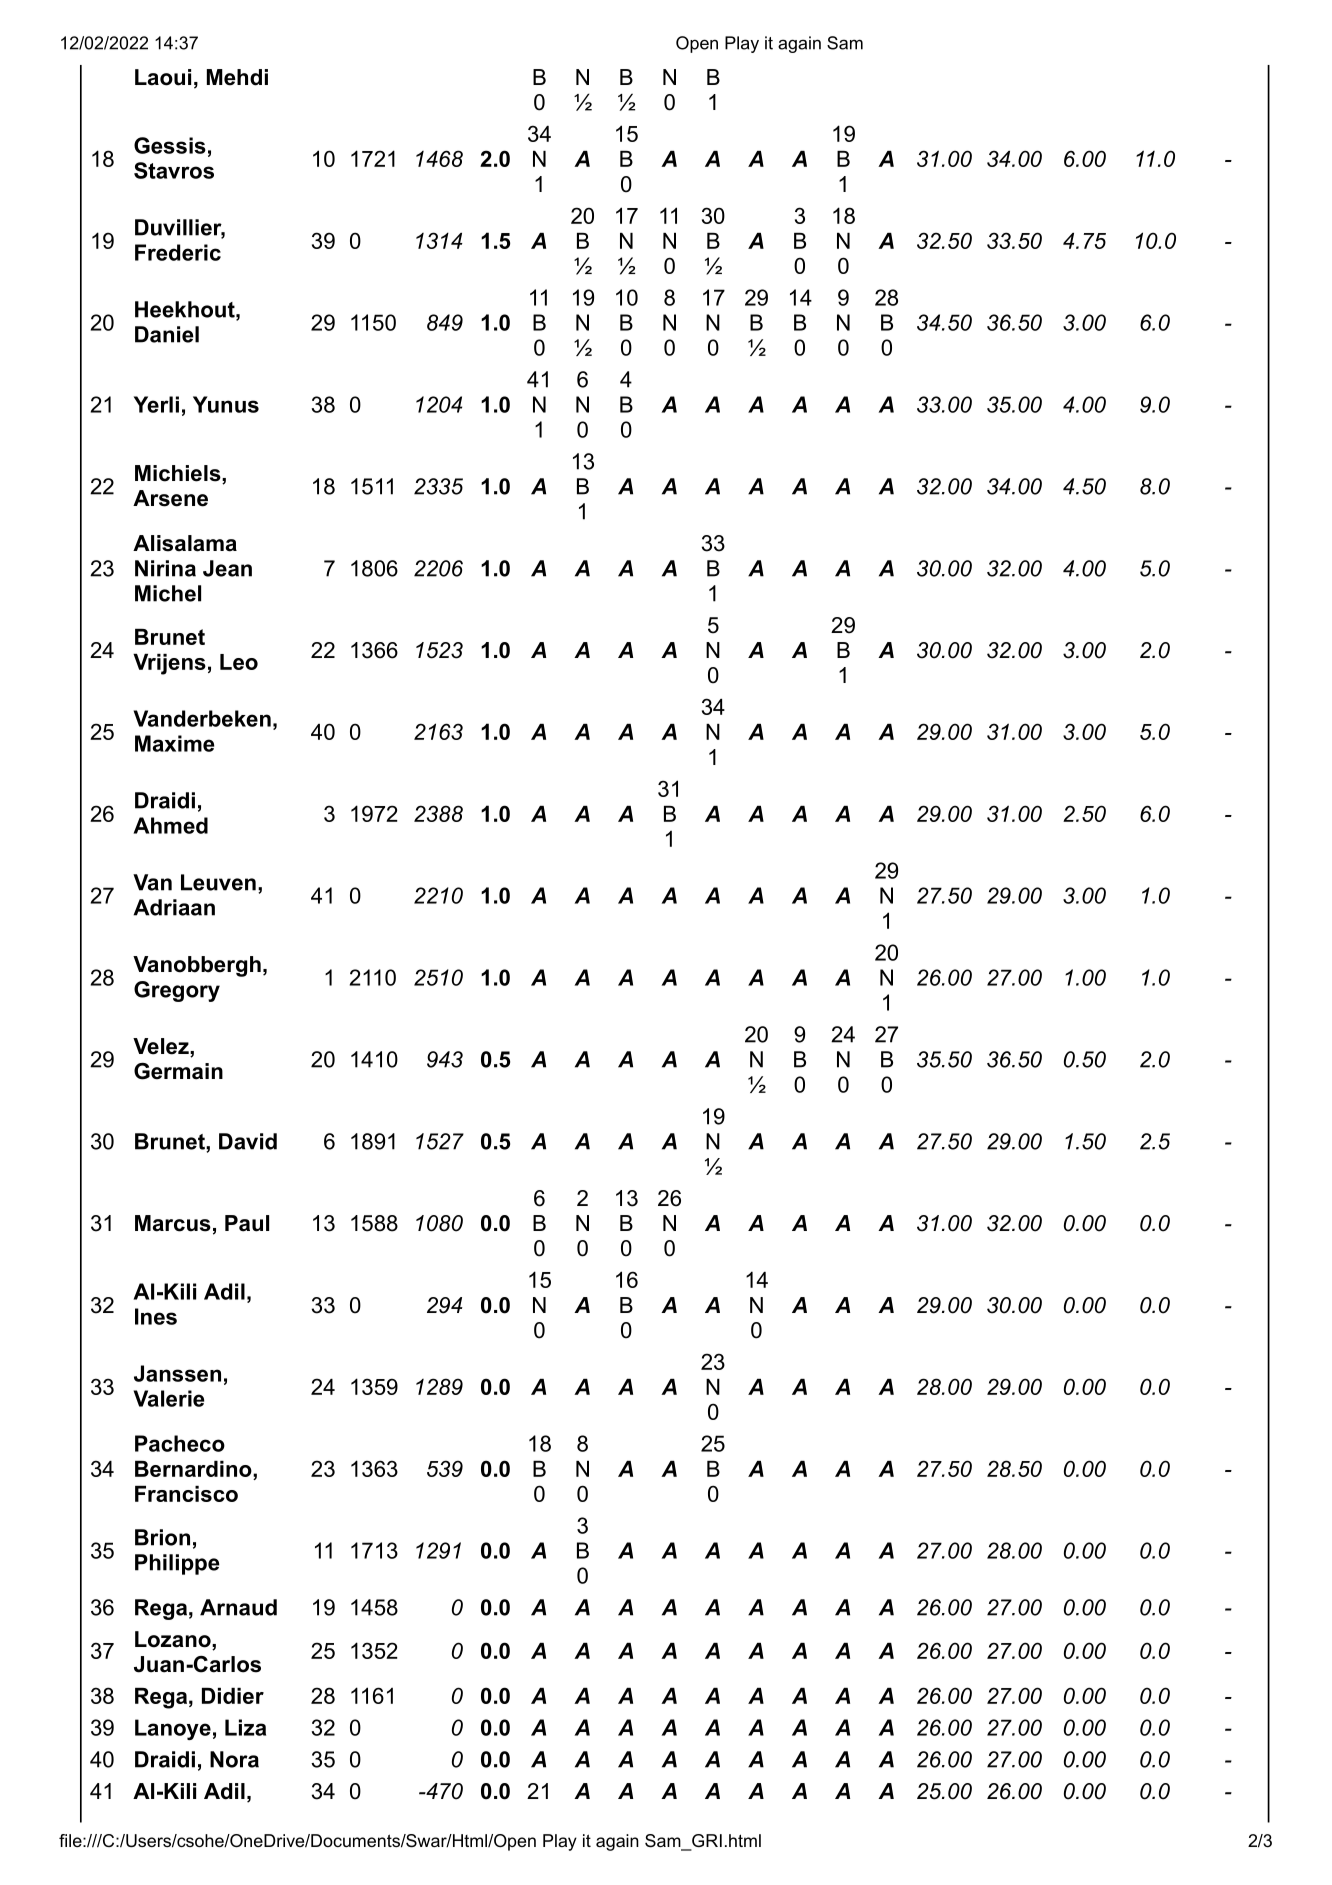 Image resolution: width=1332 pixels, height=1885 pixels. Describe the element at coordinates (218, 882) in the screenshot. I see `Leuven` at that location.
